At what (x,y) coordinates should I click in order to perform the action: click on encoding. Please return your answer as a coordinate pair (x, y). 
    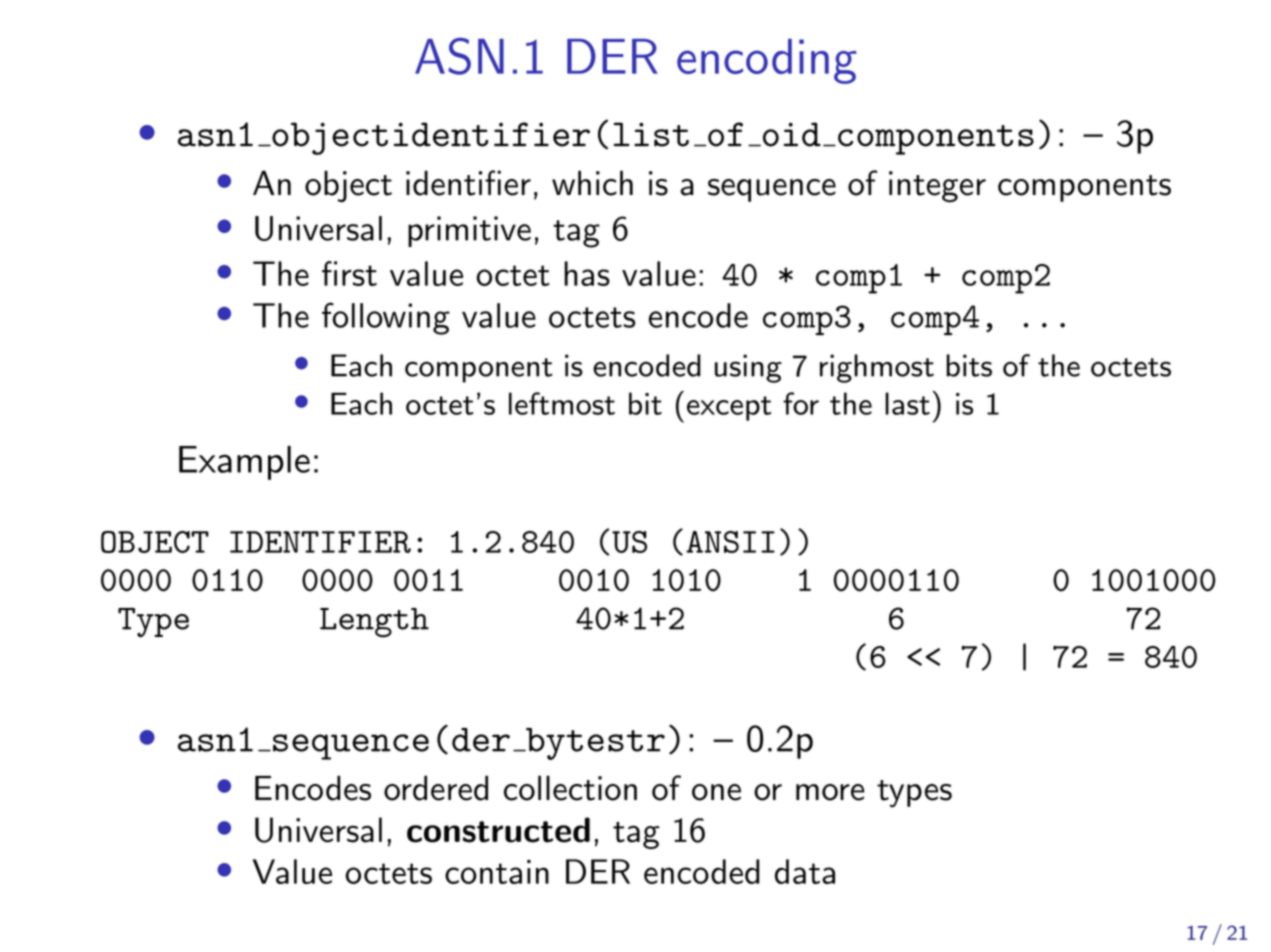
    Looking at the image, I should click on (767, 61).
